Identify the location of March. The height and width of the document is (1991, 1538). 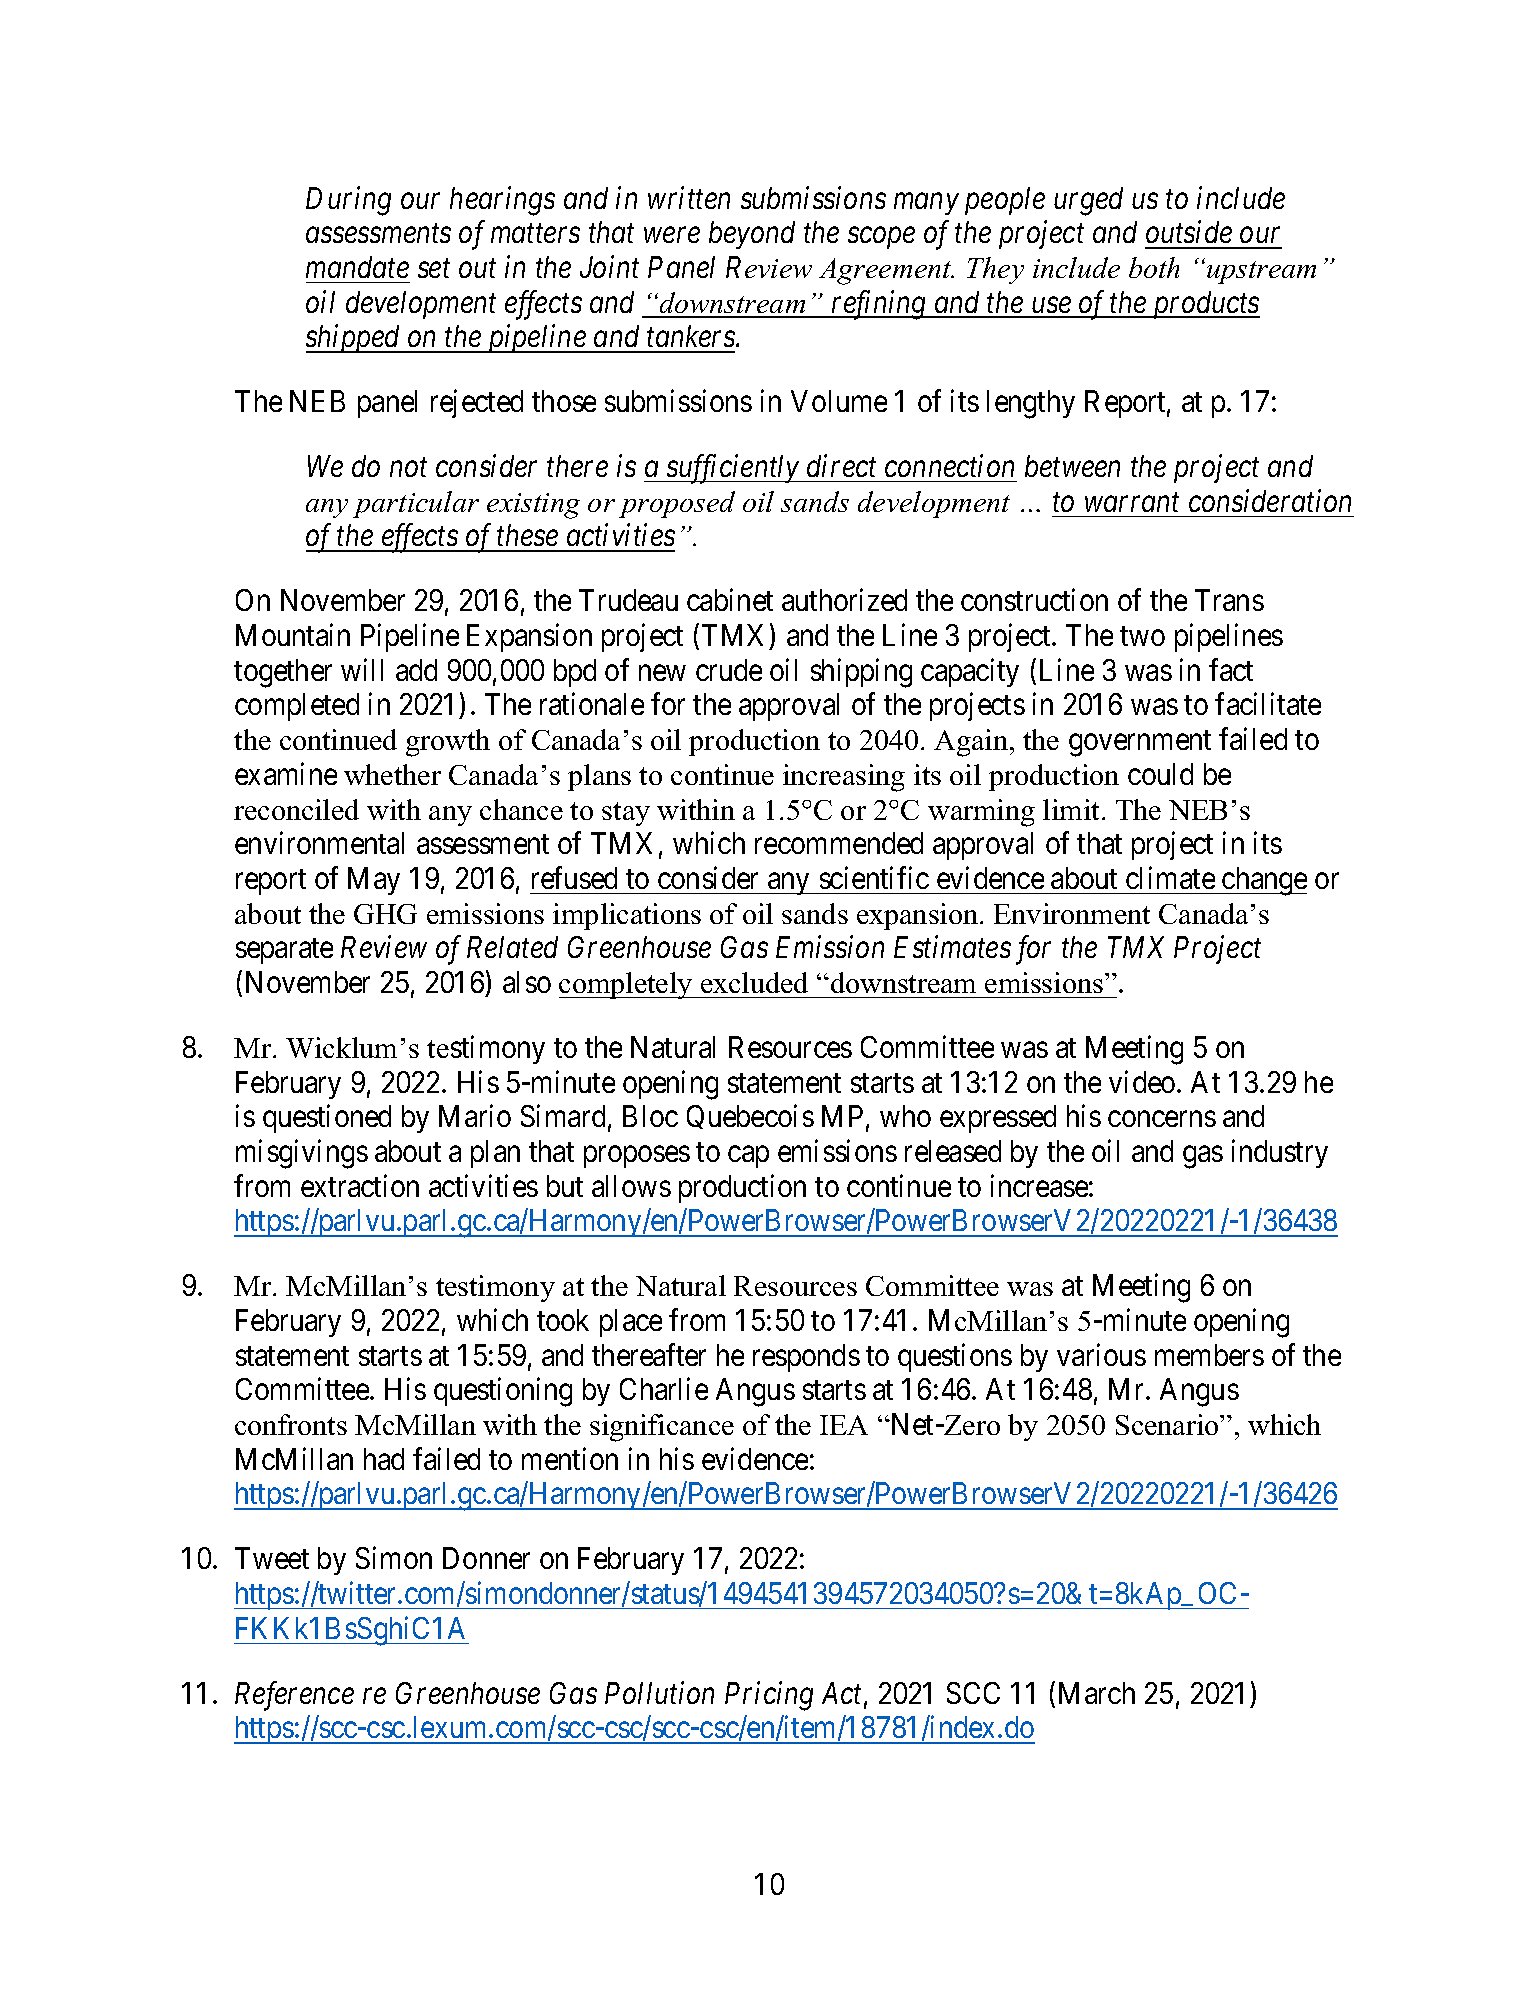
(1097, 1693).
